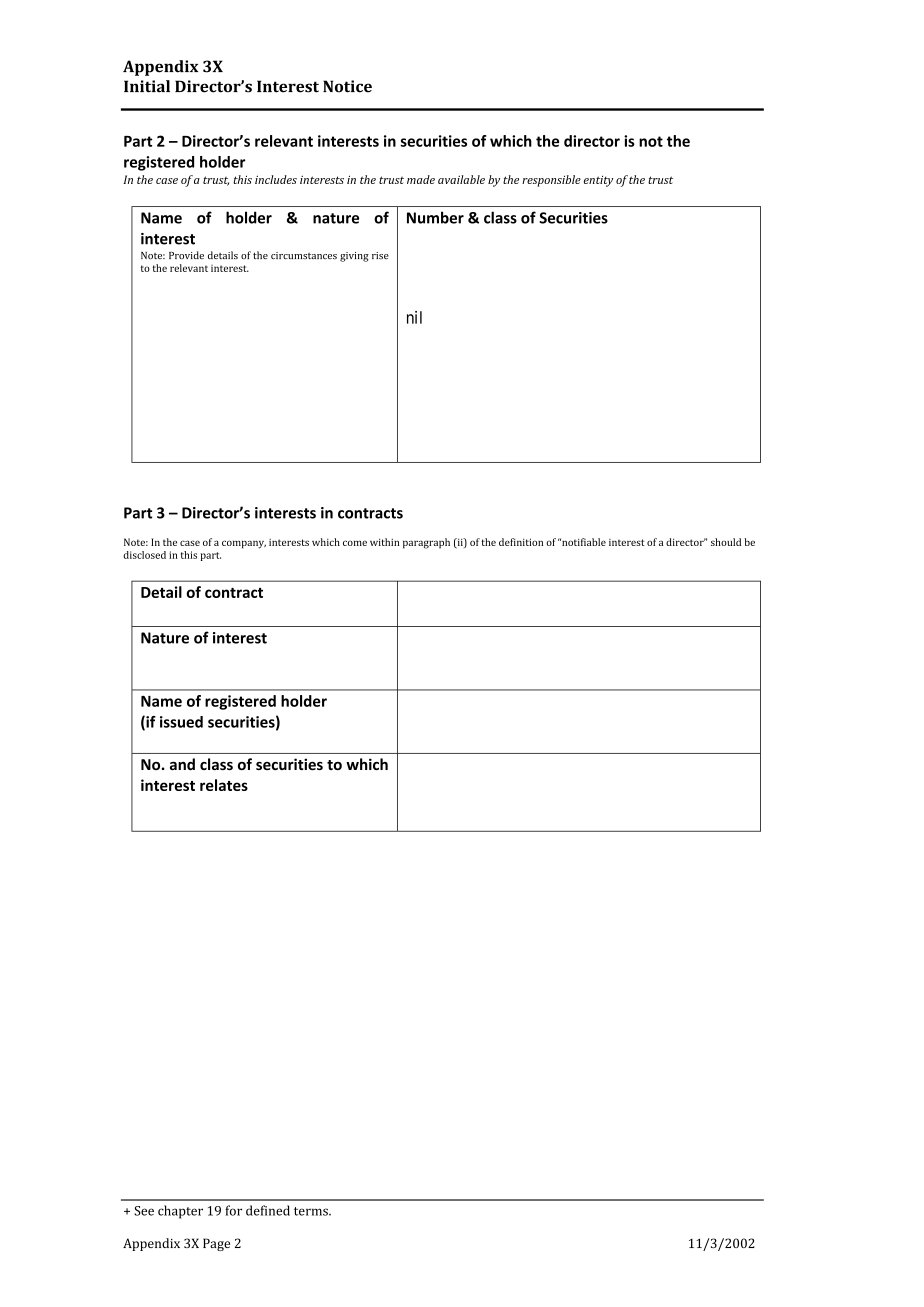 The height and width of the screenshot is (1307, 924). Describe the element at coordinates (726, 542) in the screenshot. I see `should` at that location.
